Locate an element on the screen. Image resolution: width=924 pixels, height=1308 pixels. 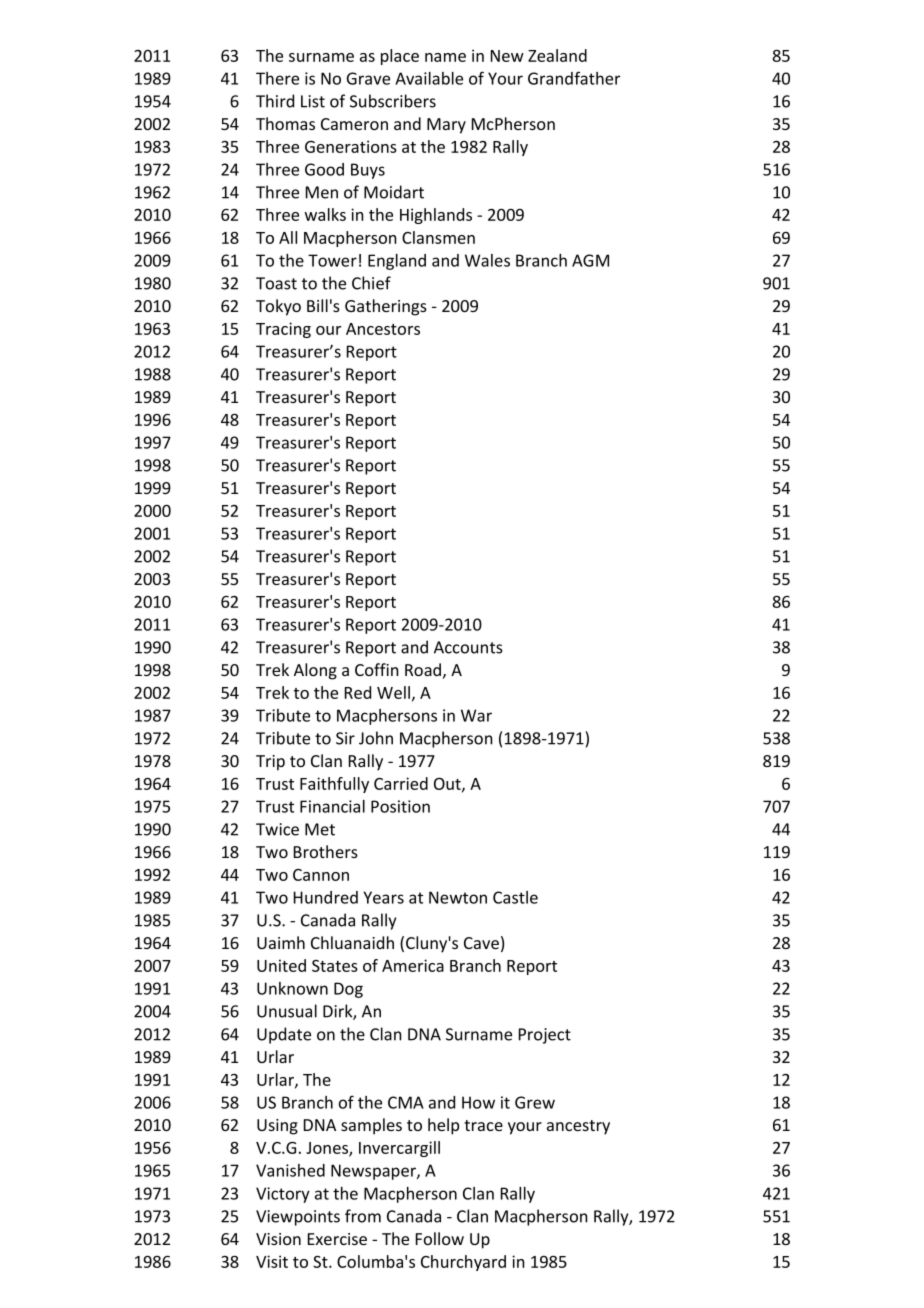
Accounts is located at coordinates (468, 647).
